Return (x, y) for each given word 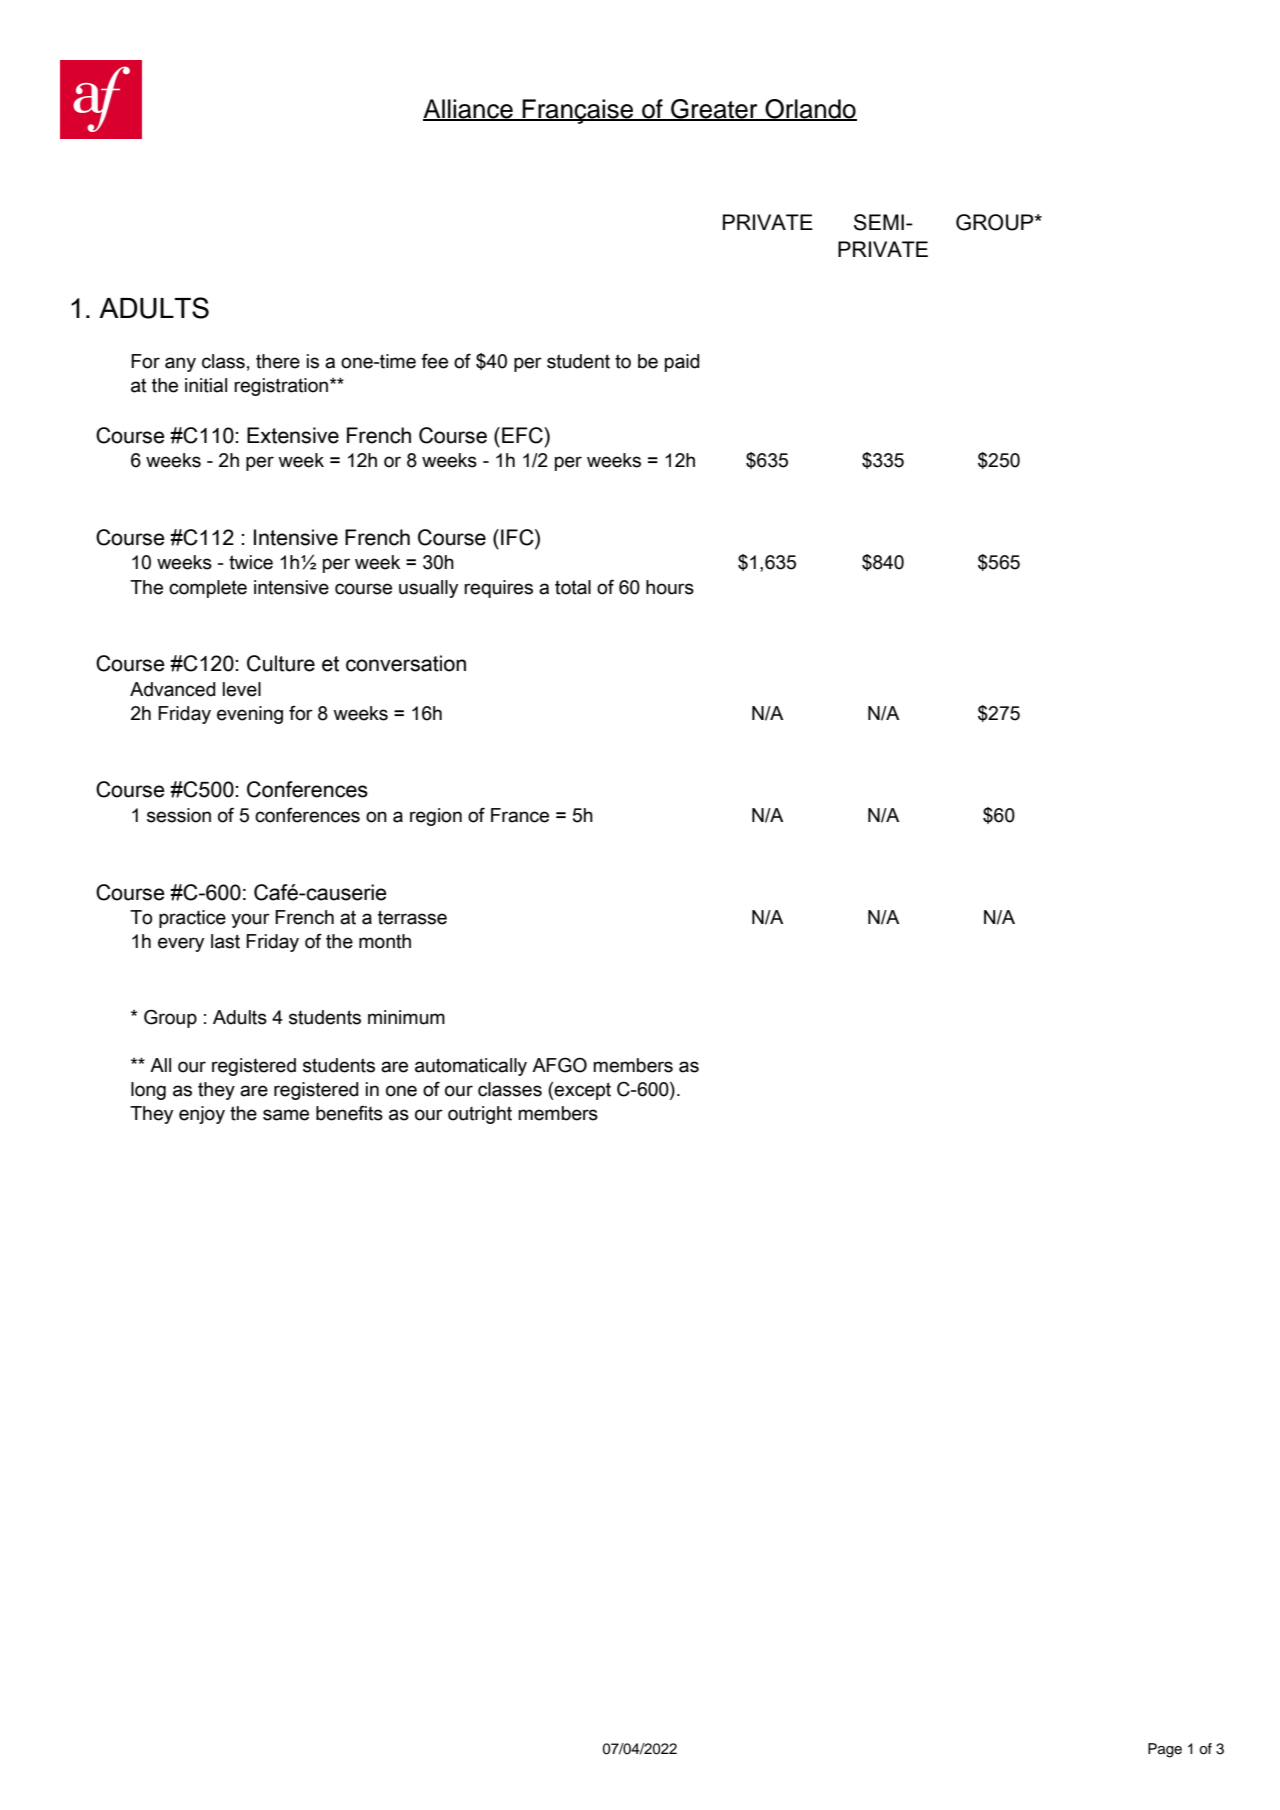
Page (1165, 1750)
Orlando (810, 110)
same (286, 1115)
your (250, 920)
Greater (714, 110)
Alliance (469, 110)
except (582, 1091)
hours (670, 587)
